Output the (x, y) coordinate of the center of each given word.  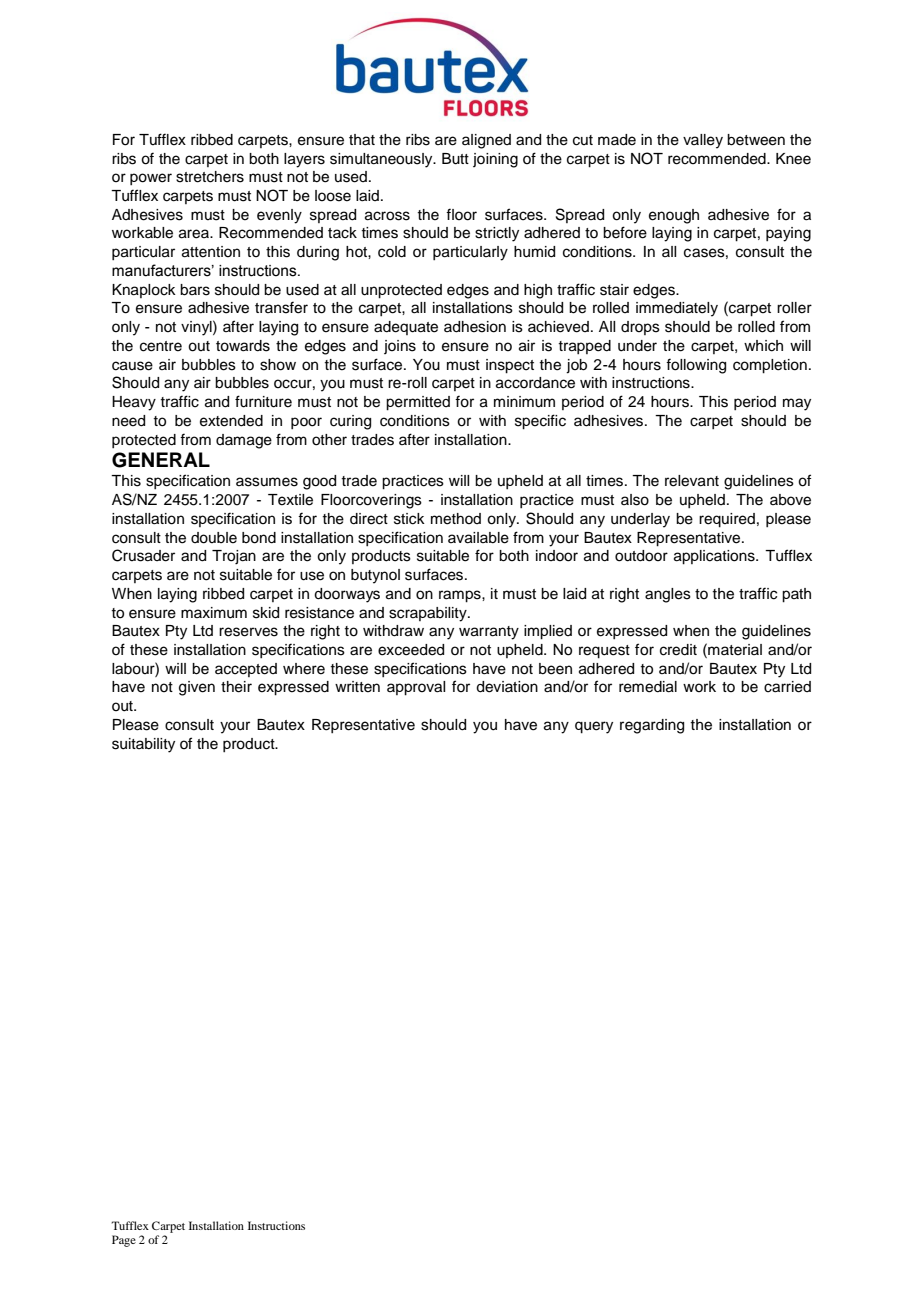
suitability (143, 745)
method (456, 519)
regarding (652, 726)
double (214, 538)
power (151, 179)
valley (703, 141)
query (594, 727)
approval (416, 688)
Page (124, 1241)
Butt (455, 159)
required (727, 520)
